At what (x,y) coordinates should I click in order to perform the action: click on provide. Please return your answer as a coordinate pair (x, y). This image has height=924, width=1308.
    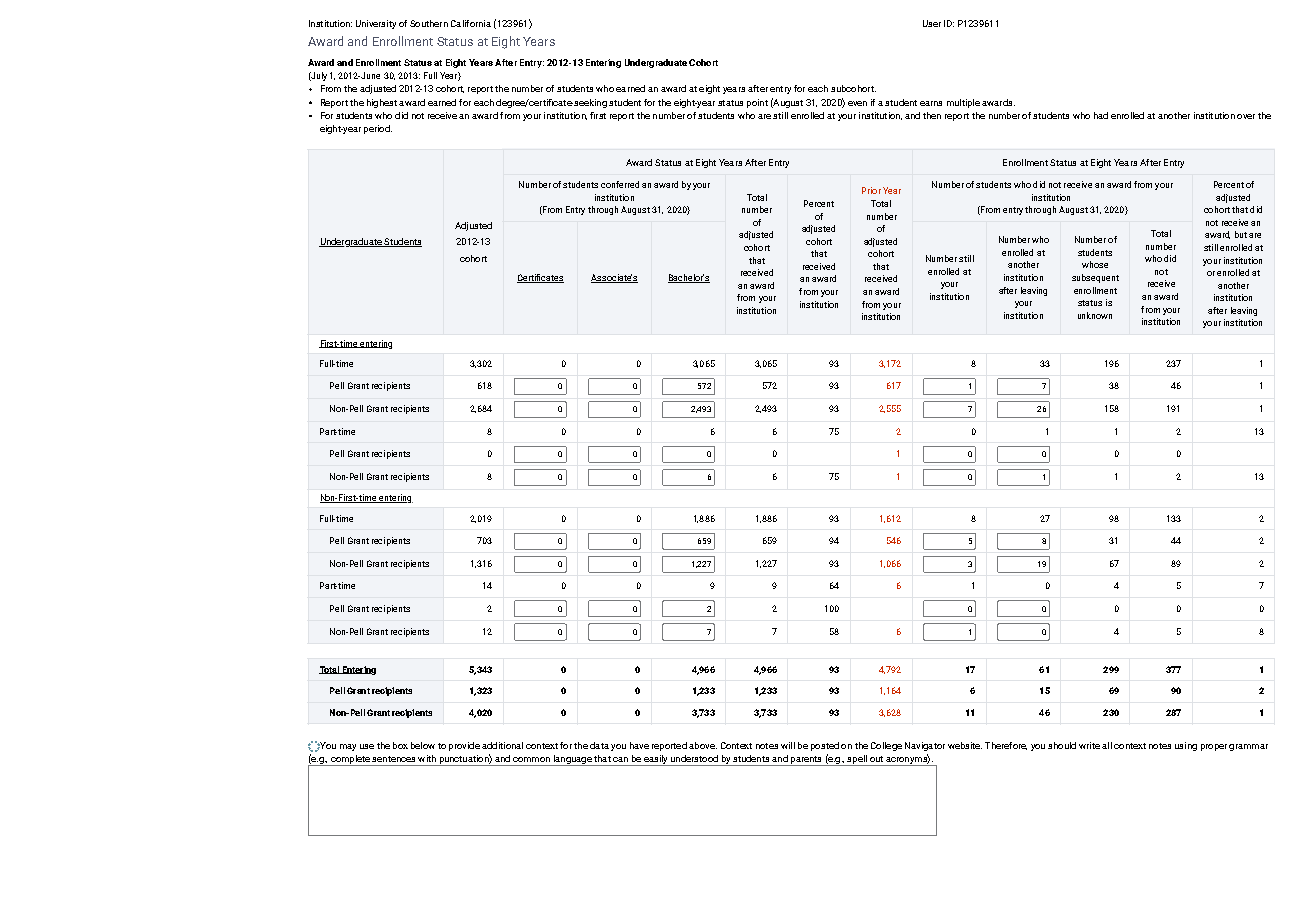
    Looking at the image, I should click on (464, 746).
